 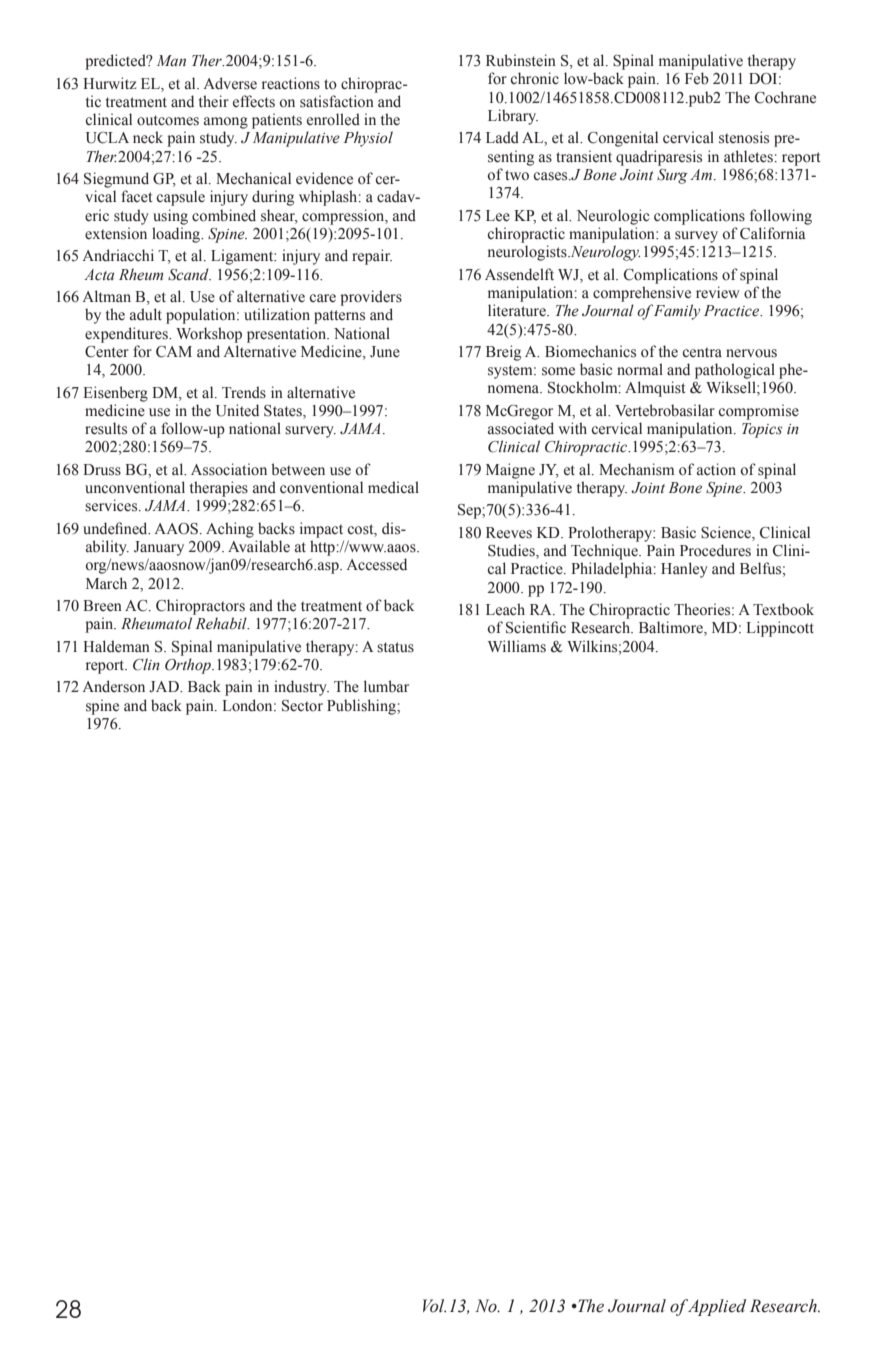 What do you see at coordinates (386, 686) in the screenshot?
I see `lumbar` at bounding box center [386, 686].
